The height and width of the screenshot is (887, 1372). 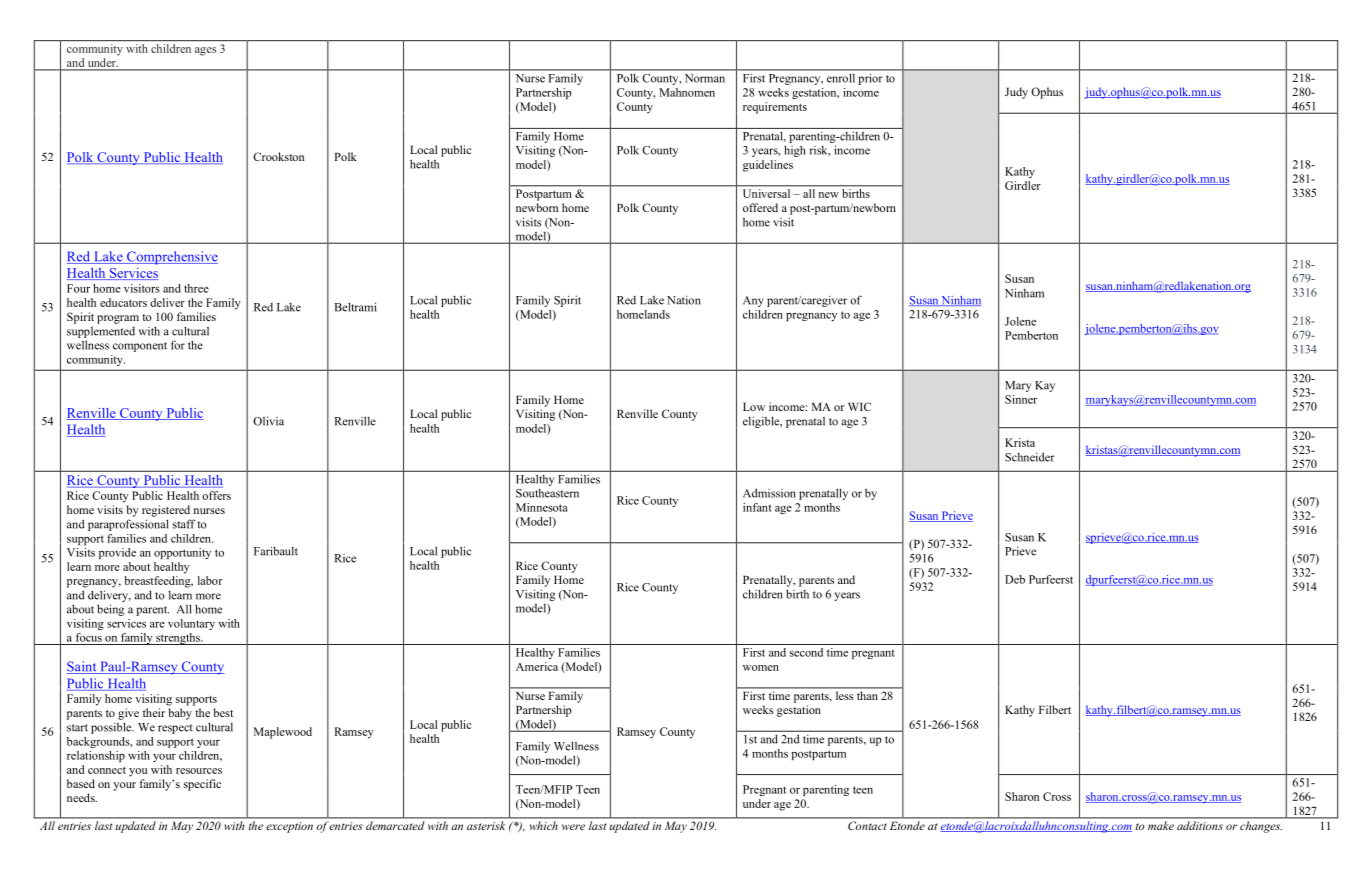 I want to click on were, so click(x=573, y=827).
